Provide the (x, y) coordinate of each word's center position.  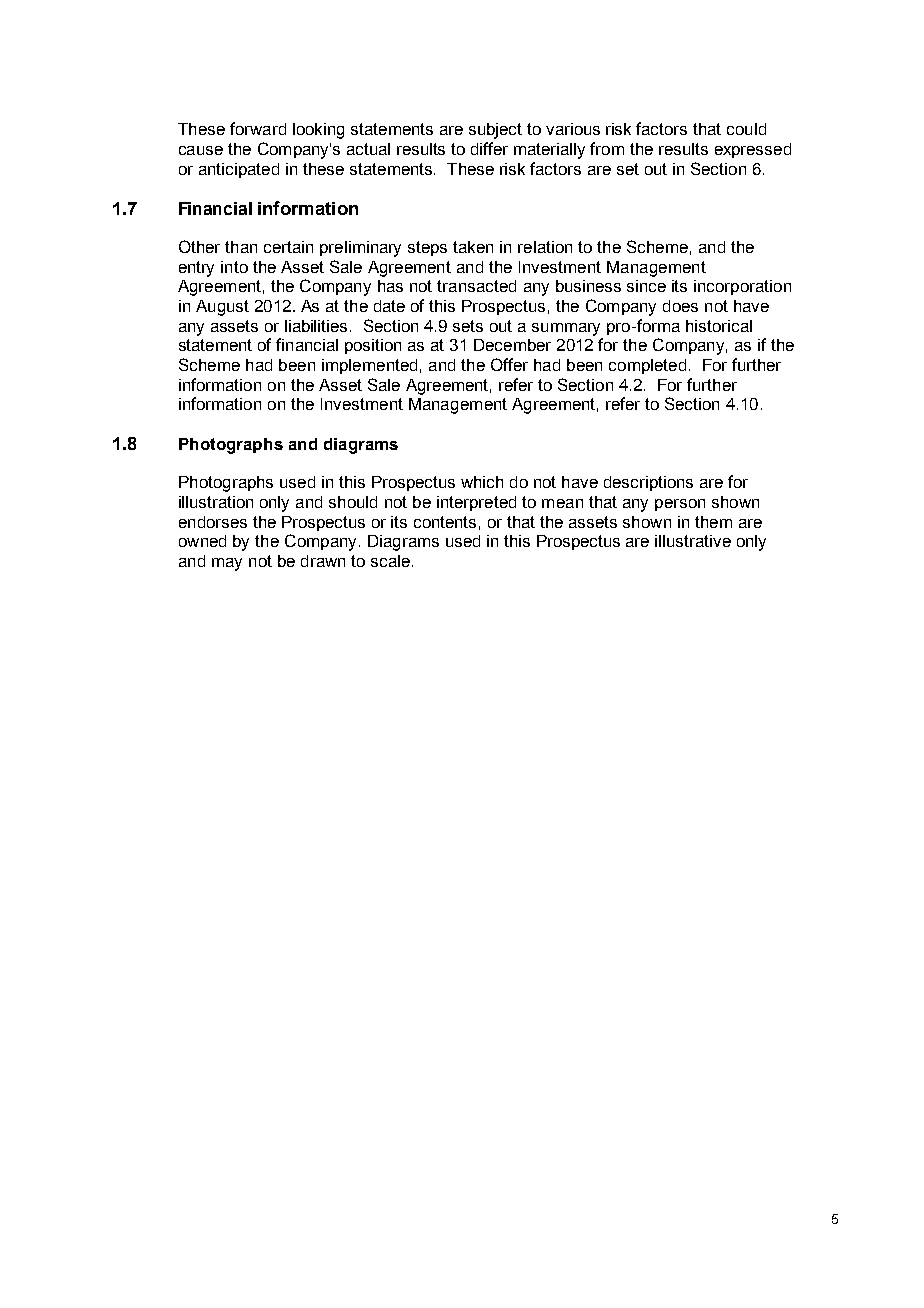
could (746, 129)
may (227, 564)
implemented (369, 366)
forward (258, 128)
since (646, 286)
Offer (509, 364)
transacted (476, 286)
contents (445, 522)
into (234, 267)
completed (647, 366)
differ (489, 148)
